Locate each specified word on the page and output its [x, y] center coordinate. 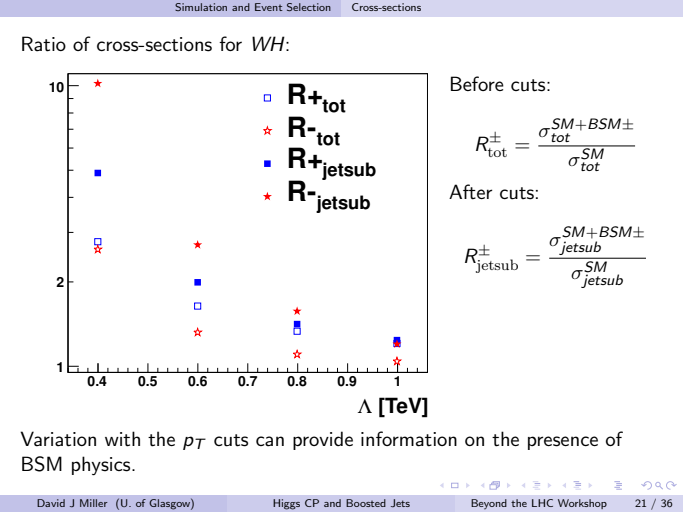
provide [323, 440]
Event [269, 7]
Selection [309, 7]
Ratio [44, 44]
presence [563, 443]
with [122, 439]
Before [477, 83]
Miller [94, 503]
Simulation [201, 7]
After [470, 192]
